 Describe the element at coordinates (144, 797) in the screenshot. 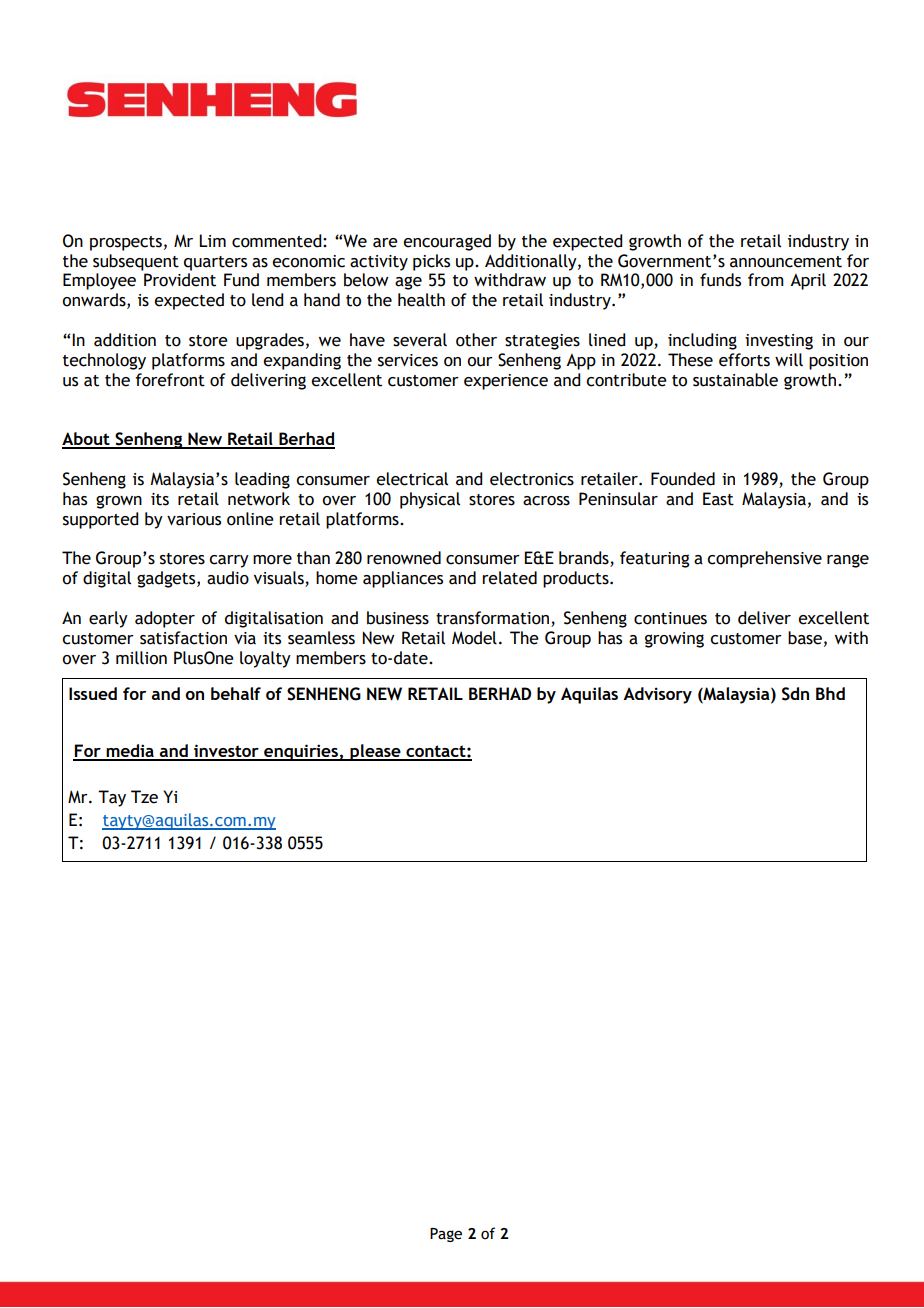

I see `Tze` at that location.
